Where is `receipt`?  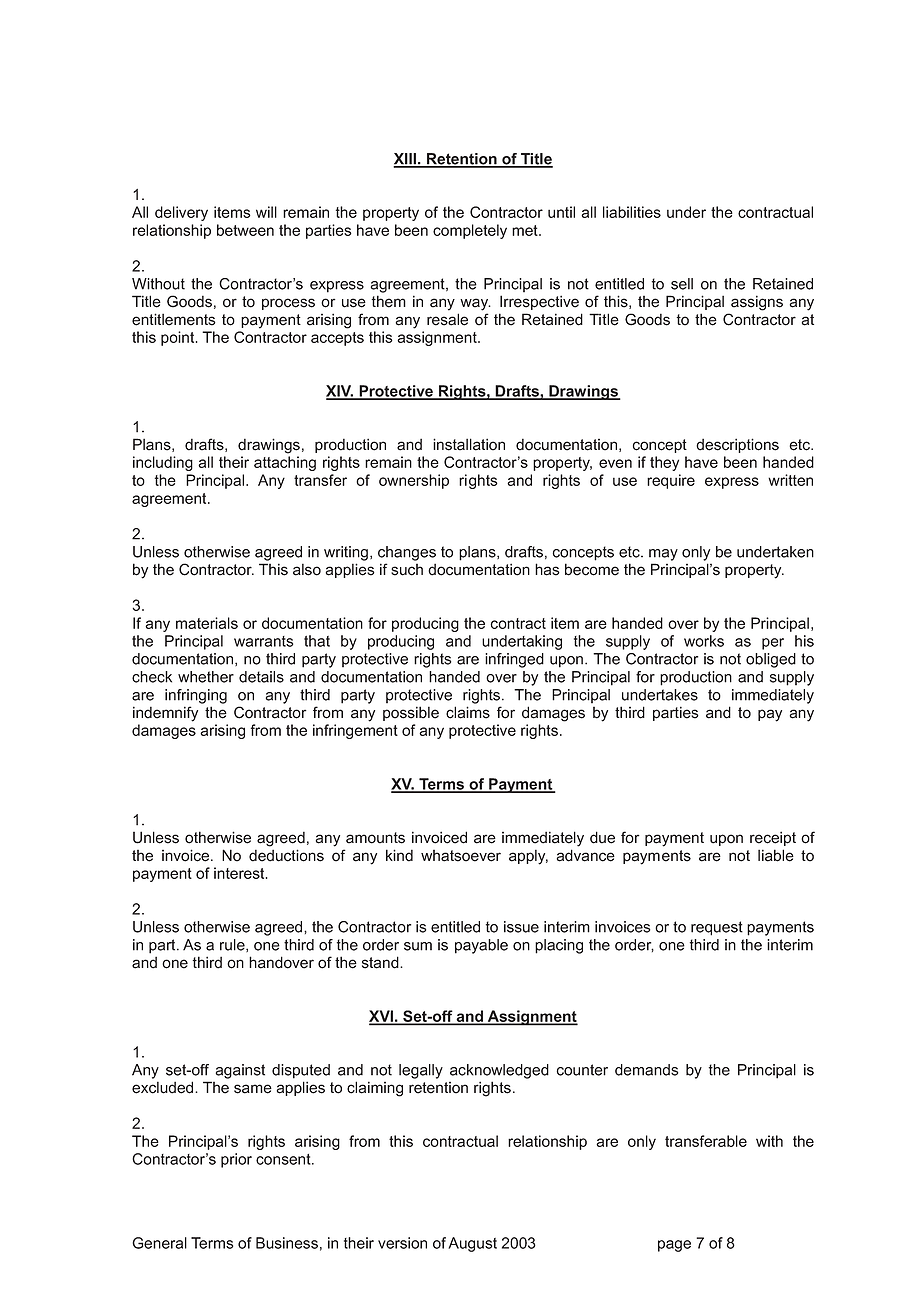 receipt is located at coordinates (773, 838).
